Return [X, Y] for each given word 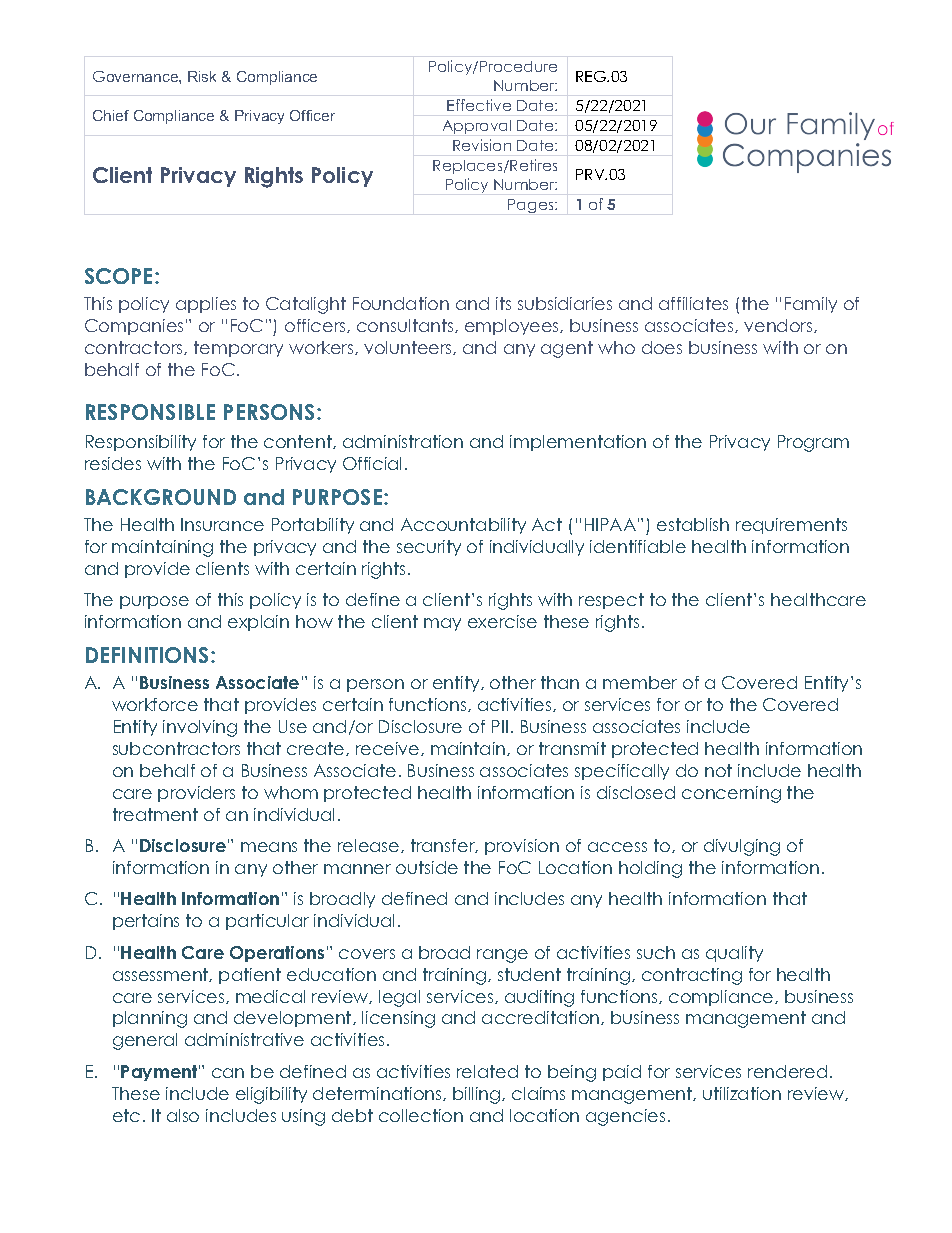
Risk [202, 76]
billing [478, 1095]
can [228, 1073]
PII [500, 726]
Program [813, 443]
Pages [532, 206]
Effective [479, 105]
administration [403, 441]
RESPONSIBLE [150, 412]
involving [200, 728]
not [718, 770]
